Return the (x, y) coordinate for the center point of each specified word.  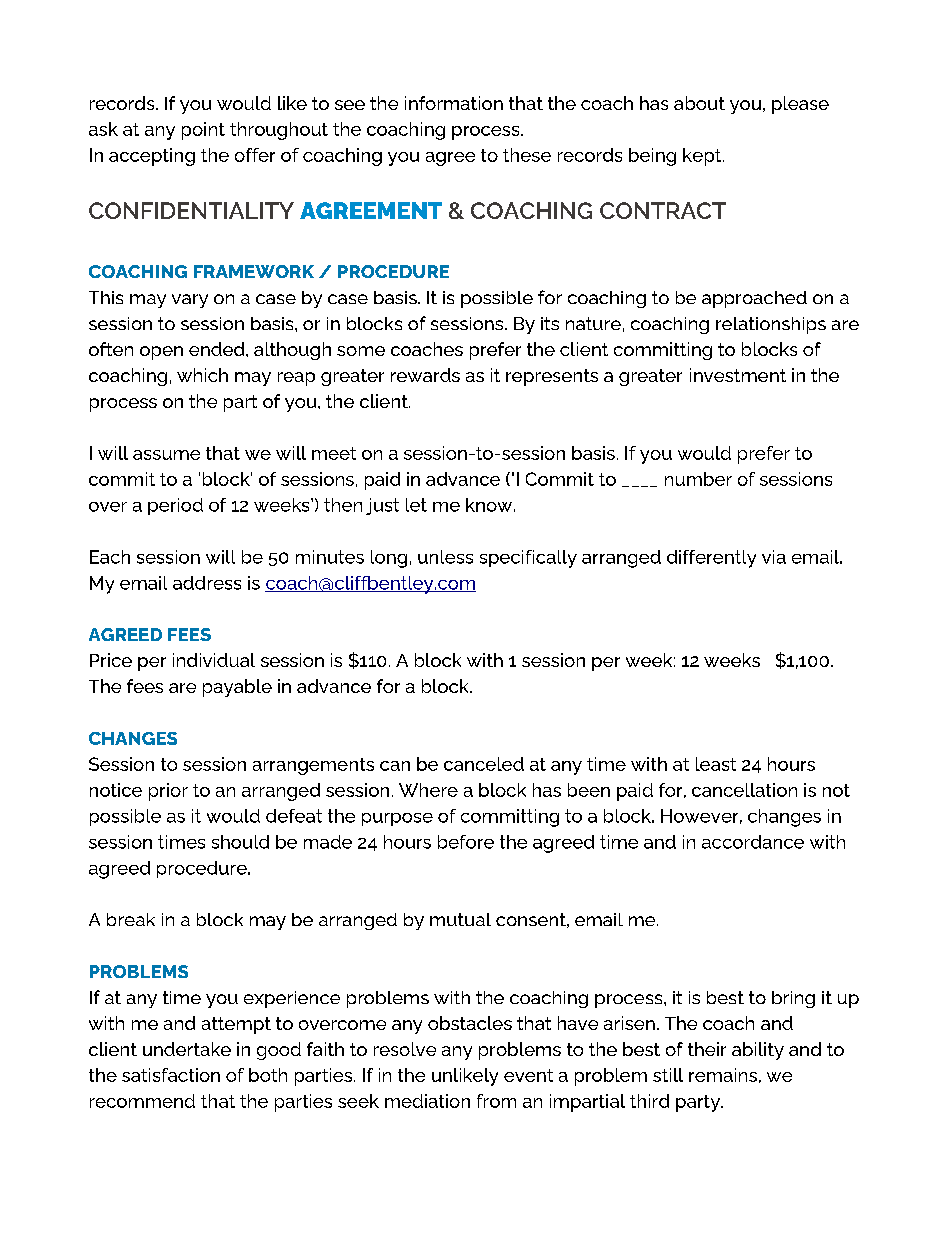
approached (754, 299)
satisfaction (171, 1075)
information (454, 103)
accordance (753, 842)
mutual (460, 919)
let (416, 505)
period (175, 506)
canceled (484, 764)
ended (218, 349)
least (716, 764)
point (203, 131)
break (131, 919)
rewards (425, 375)
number (698, 479)
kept (703, 157)
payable (237, 688)
